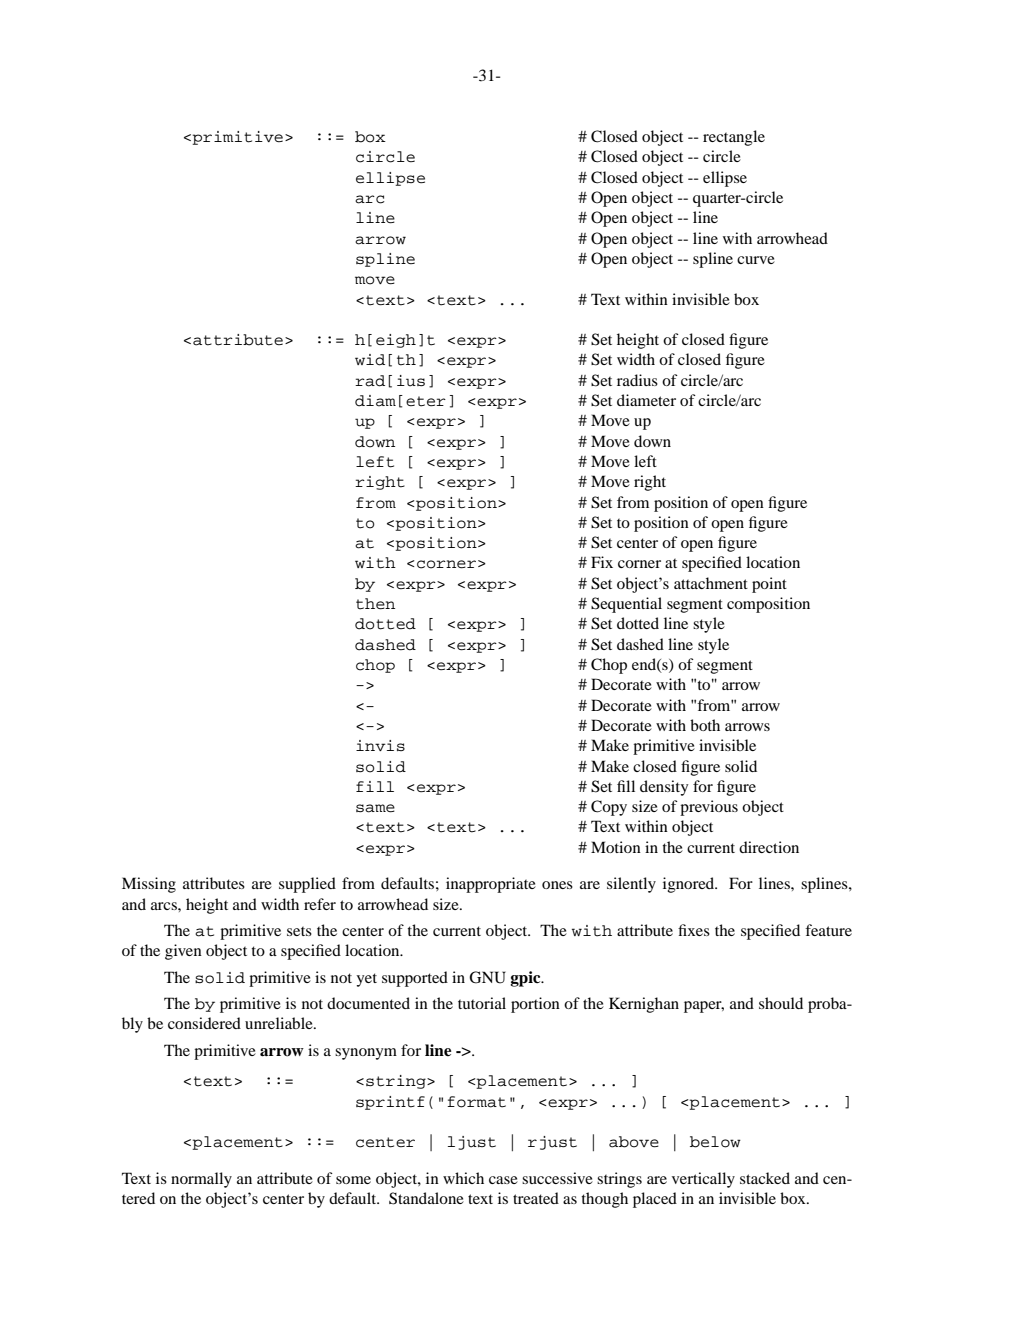 This screenshot has width=1035, height=1340. I want to click on Sequential, so click(626, 605).
